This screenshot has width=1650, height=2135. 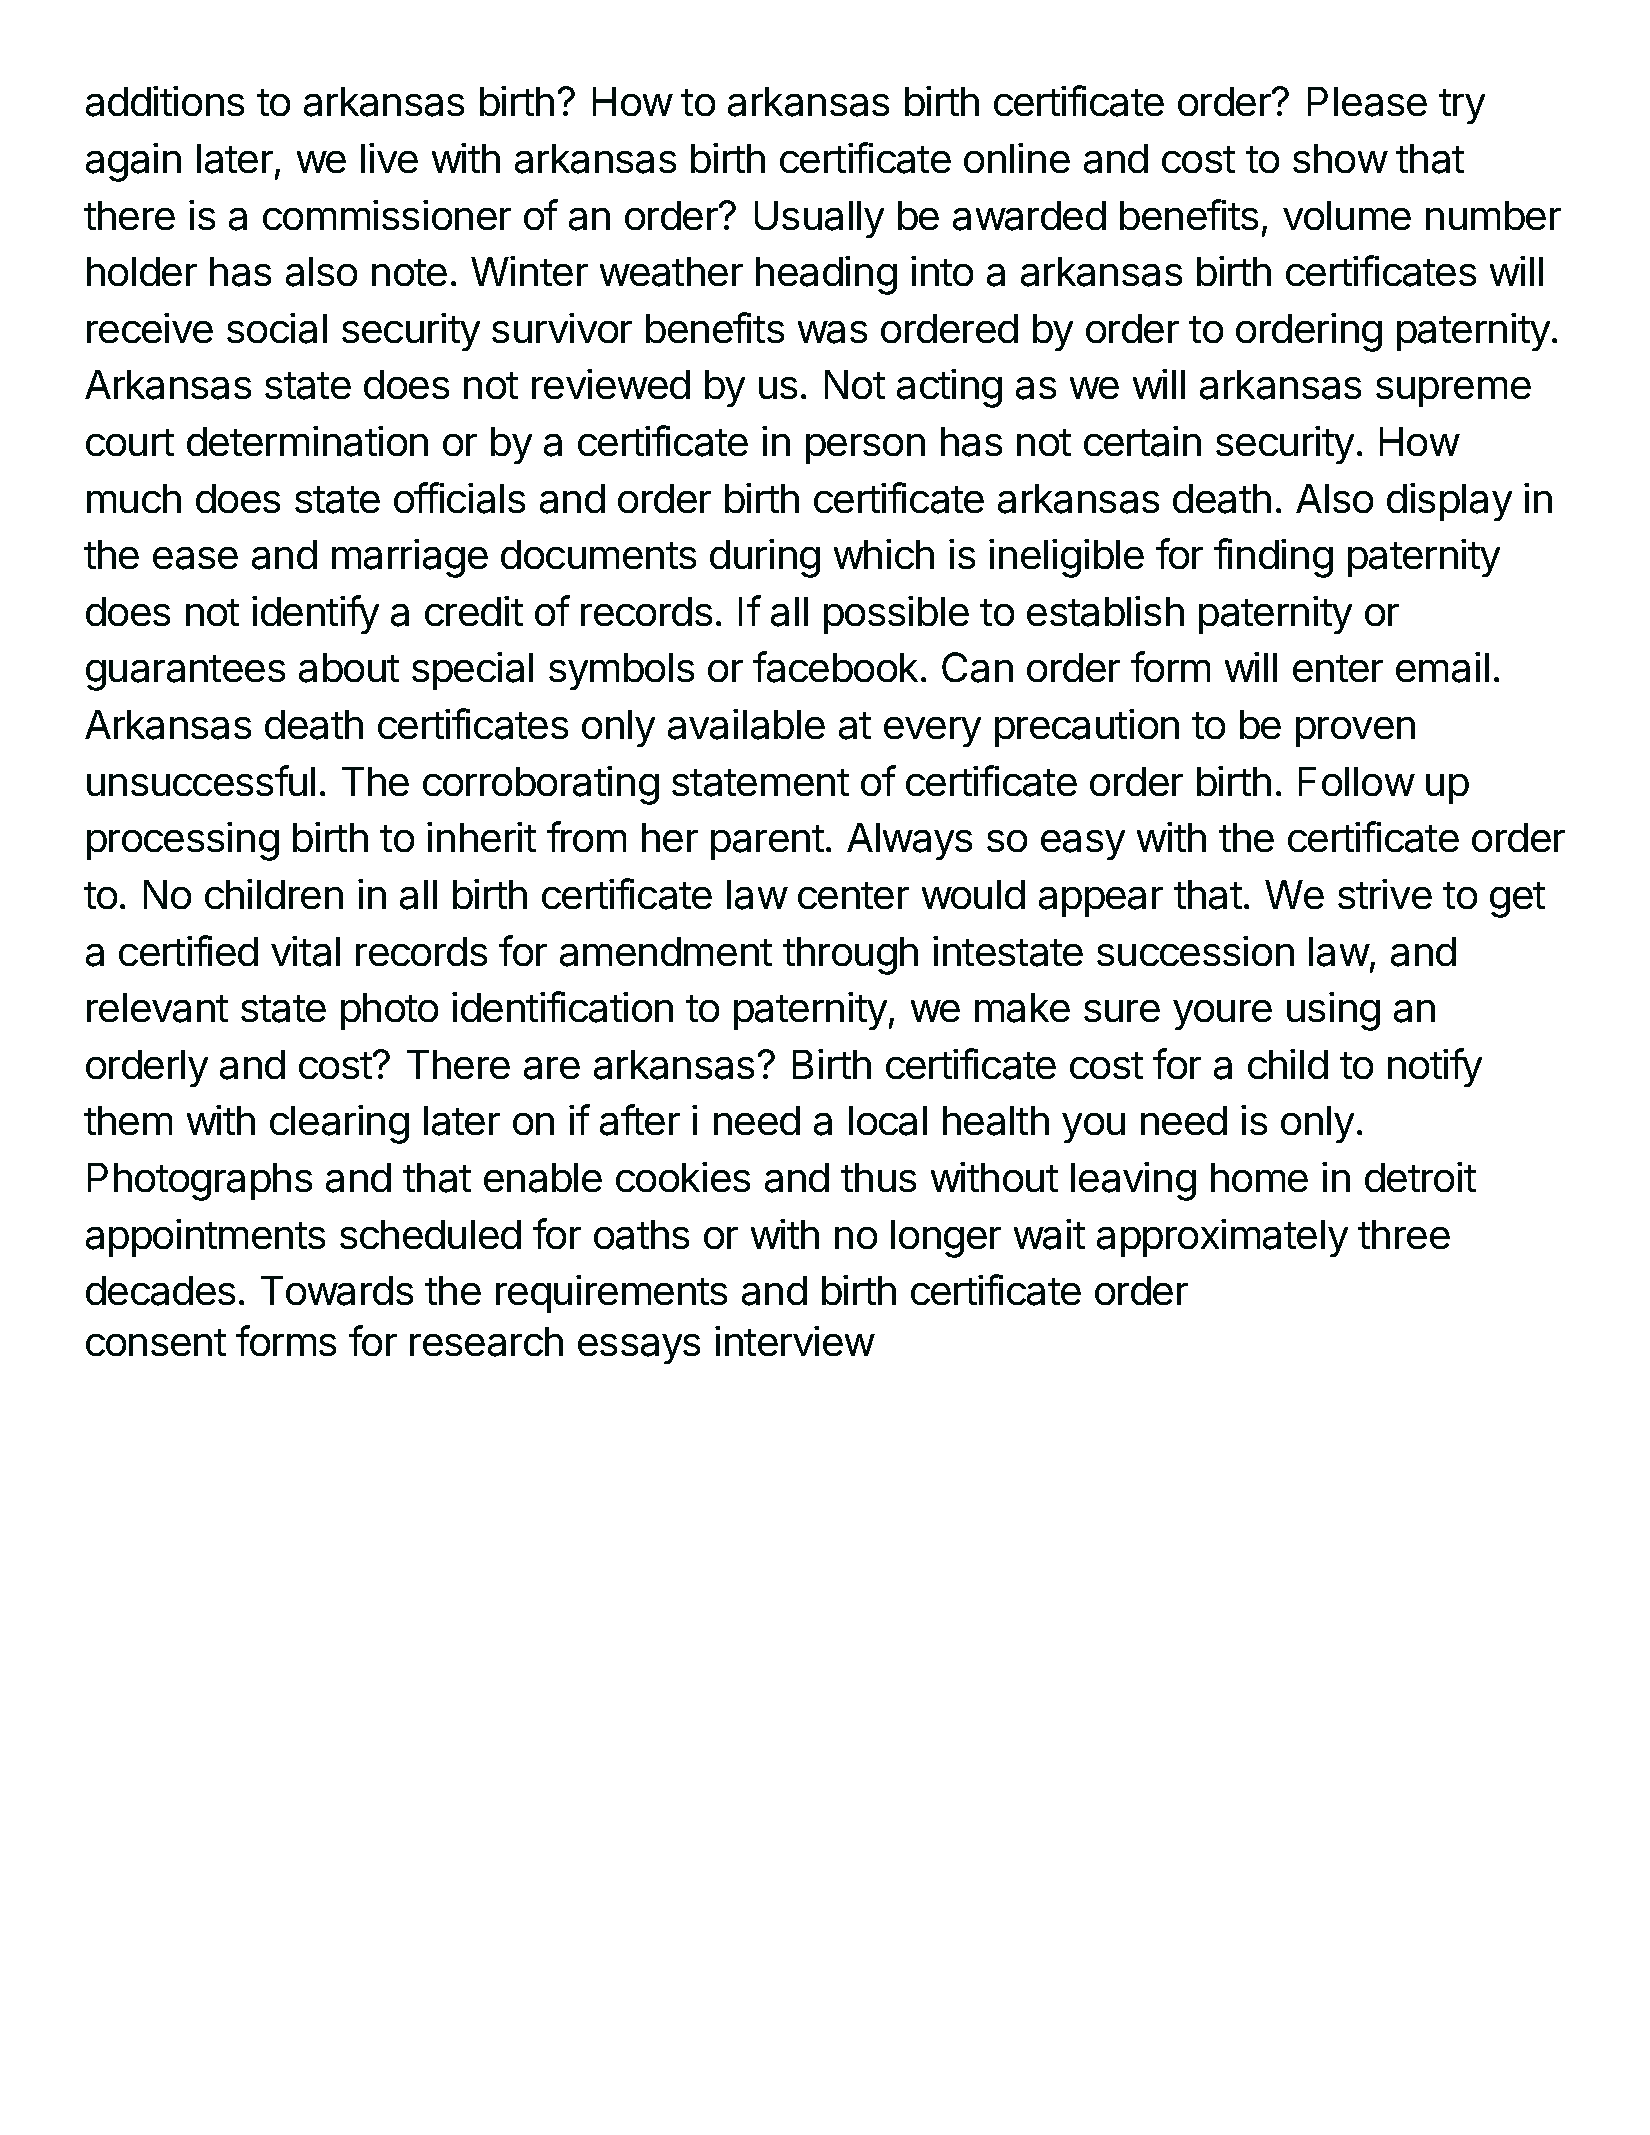 I want to click on Usually, so click(x=819, y=219).
